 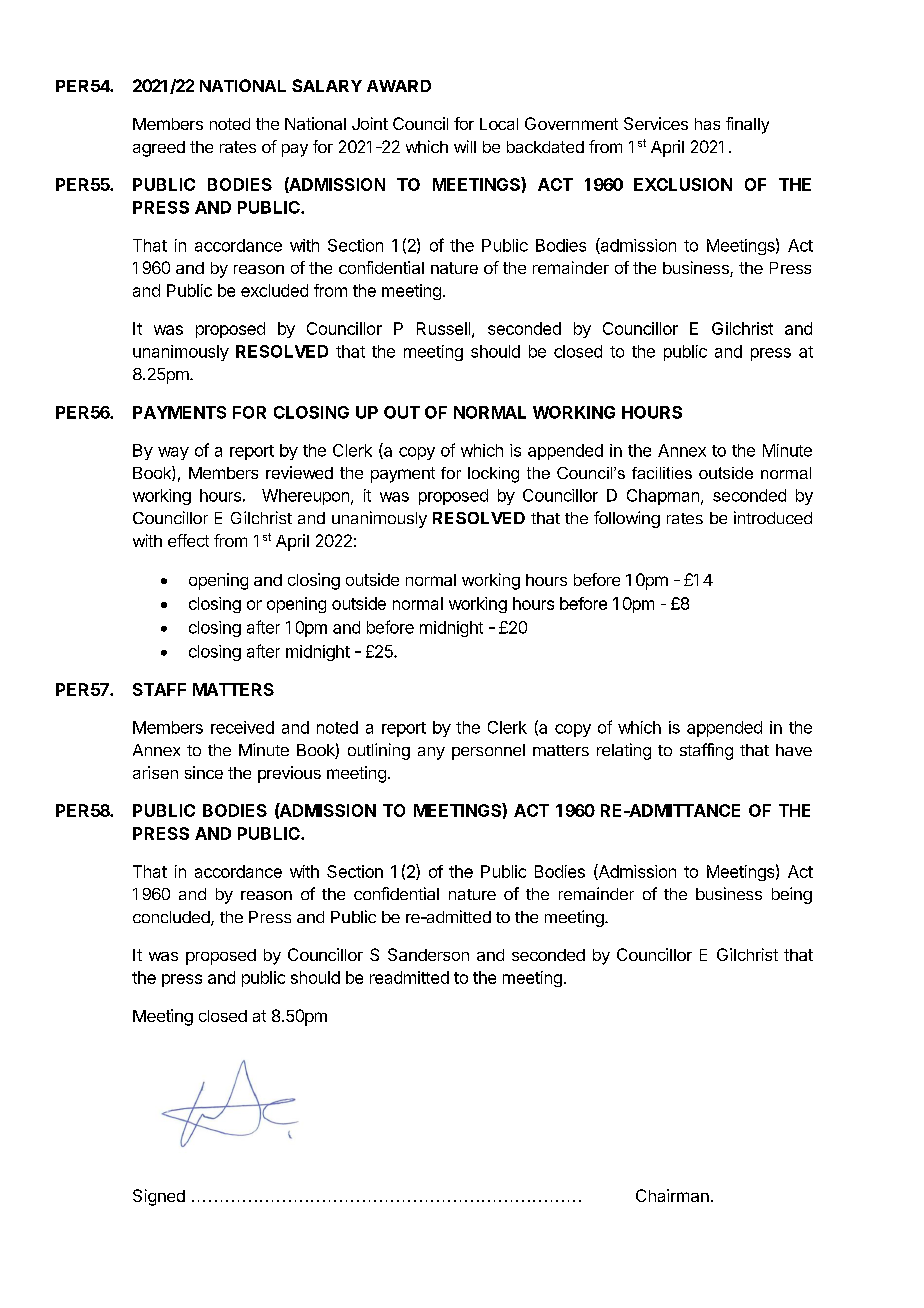 What do you see at coordinates (242, 727) in the screenshot?
I see `received` at bounding box center [242, 727].
